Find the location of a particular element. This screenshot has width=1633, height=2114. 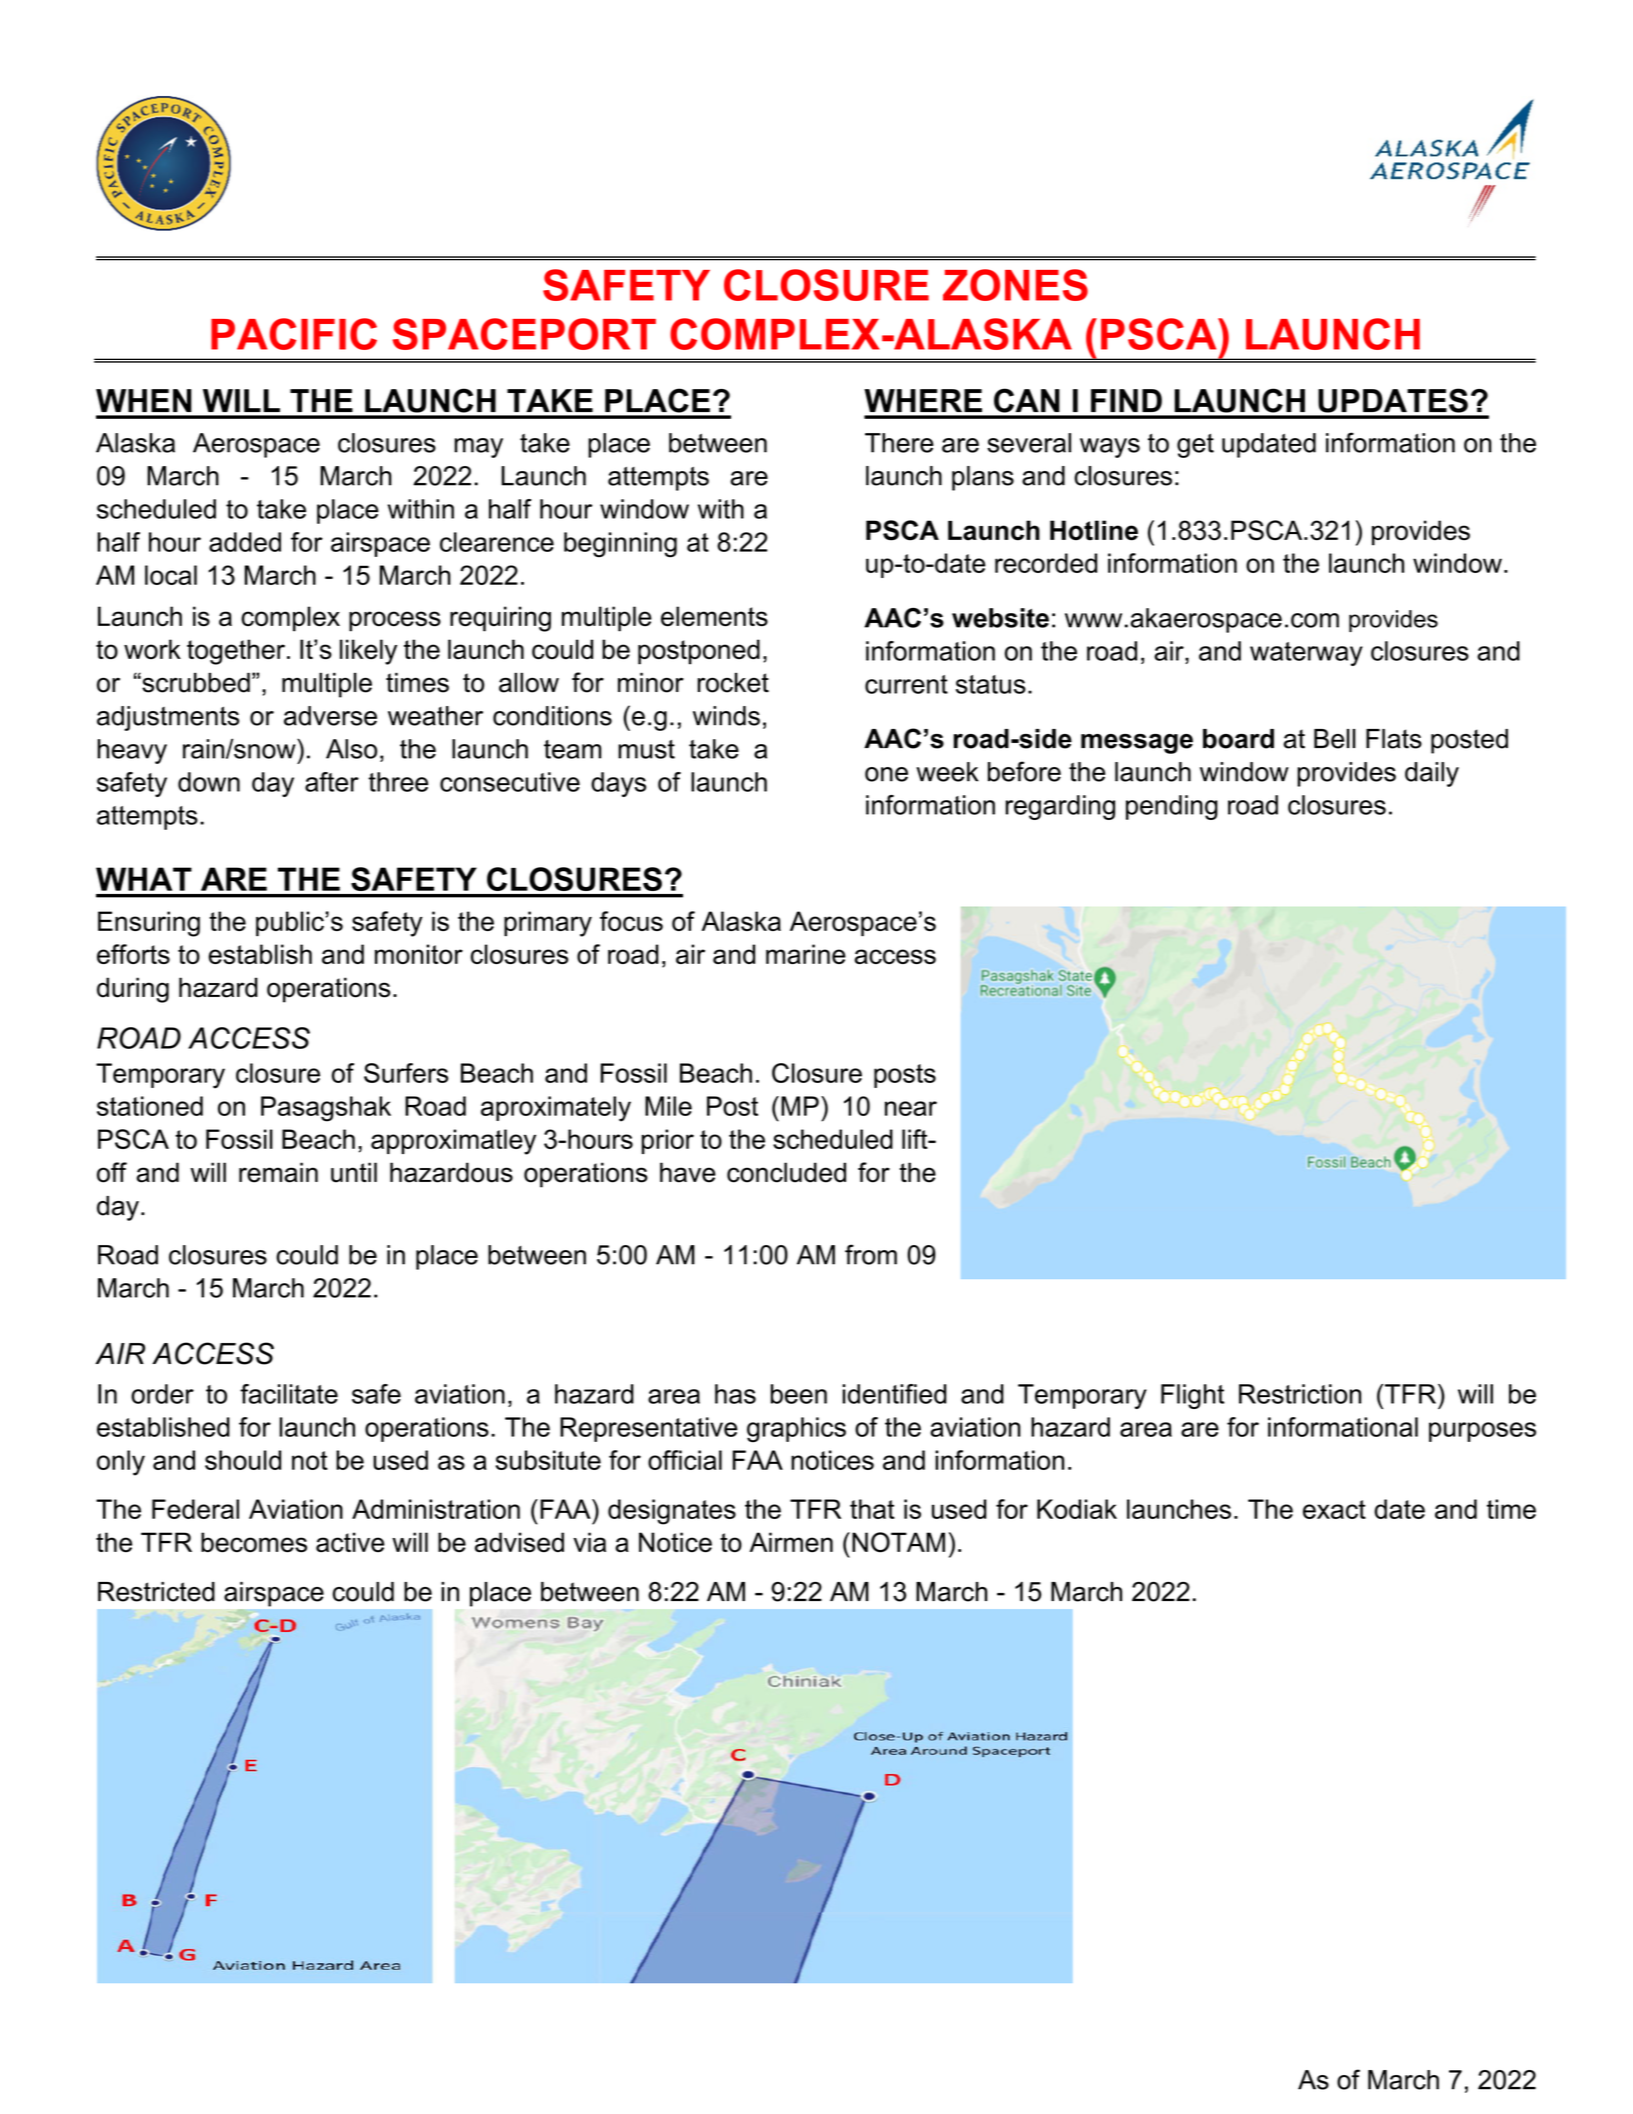

becomes is located at coordinates (254, 1542).
